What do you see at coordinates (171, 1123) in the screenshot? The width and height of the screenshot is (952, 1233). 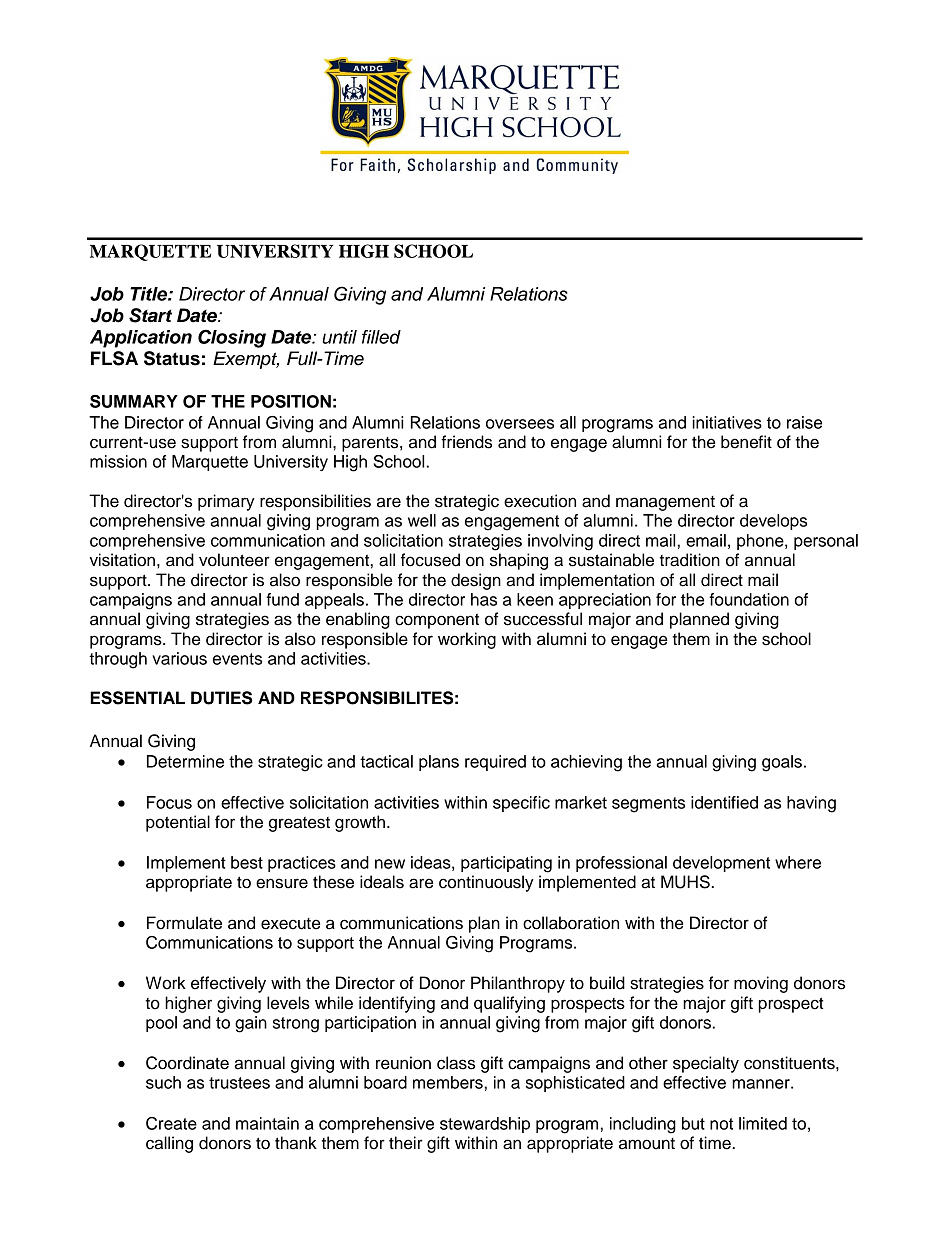 I see `Create` at bounding box center [171, 1123].
